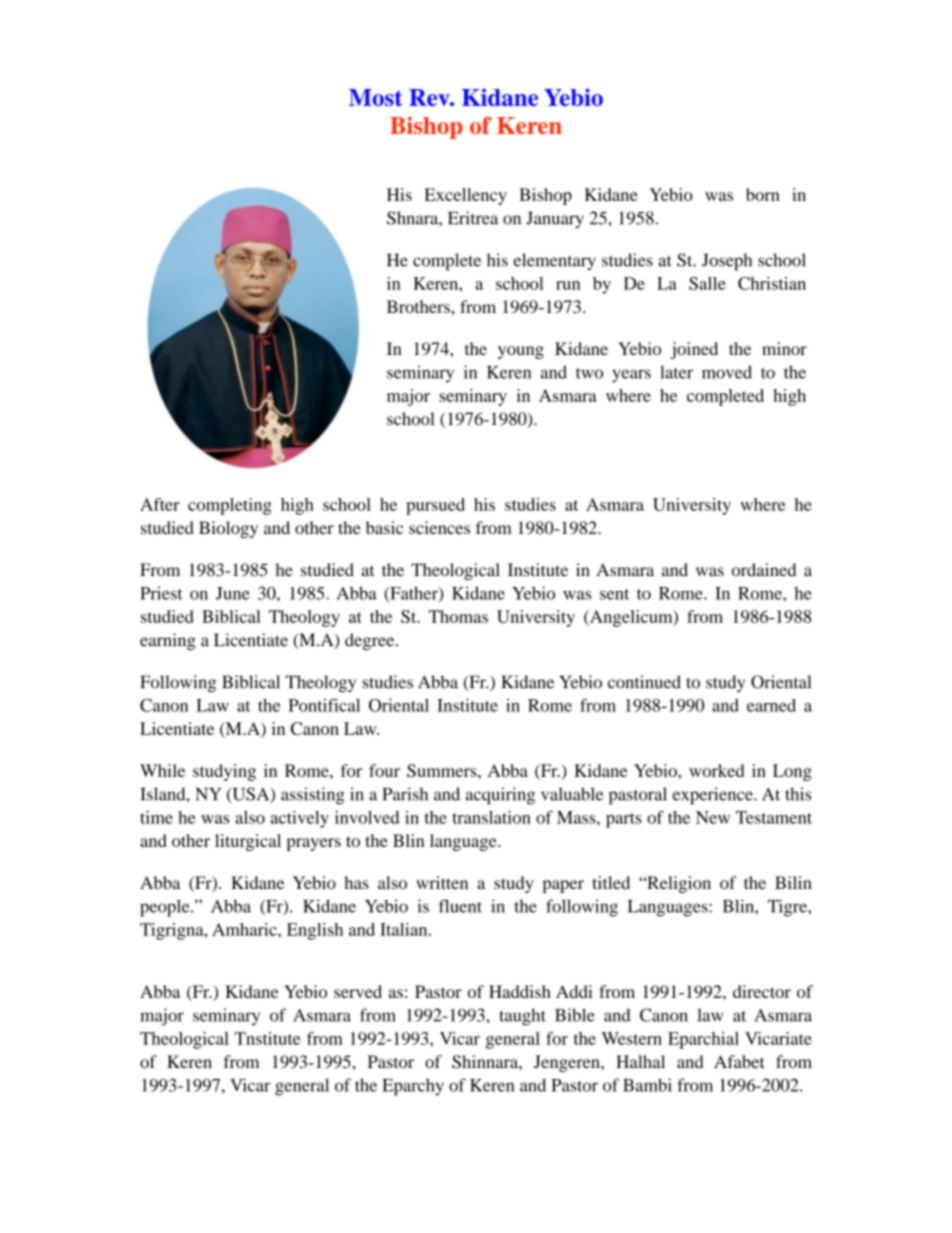  Describe the element at coordinates (465, 196) in the image. I see `Excellency` at that location.
